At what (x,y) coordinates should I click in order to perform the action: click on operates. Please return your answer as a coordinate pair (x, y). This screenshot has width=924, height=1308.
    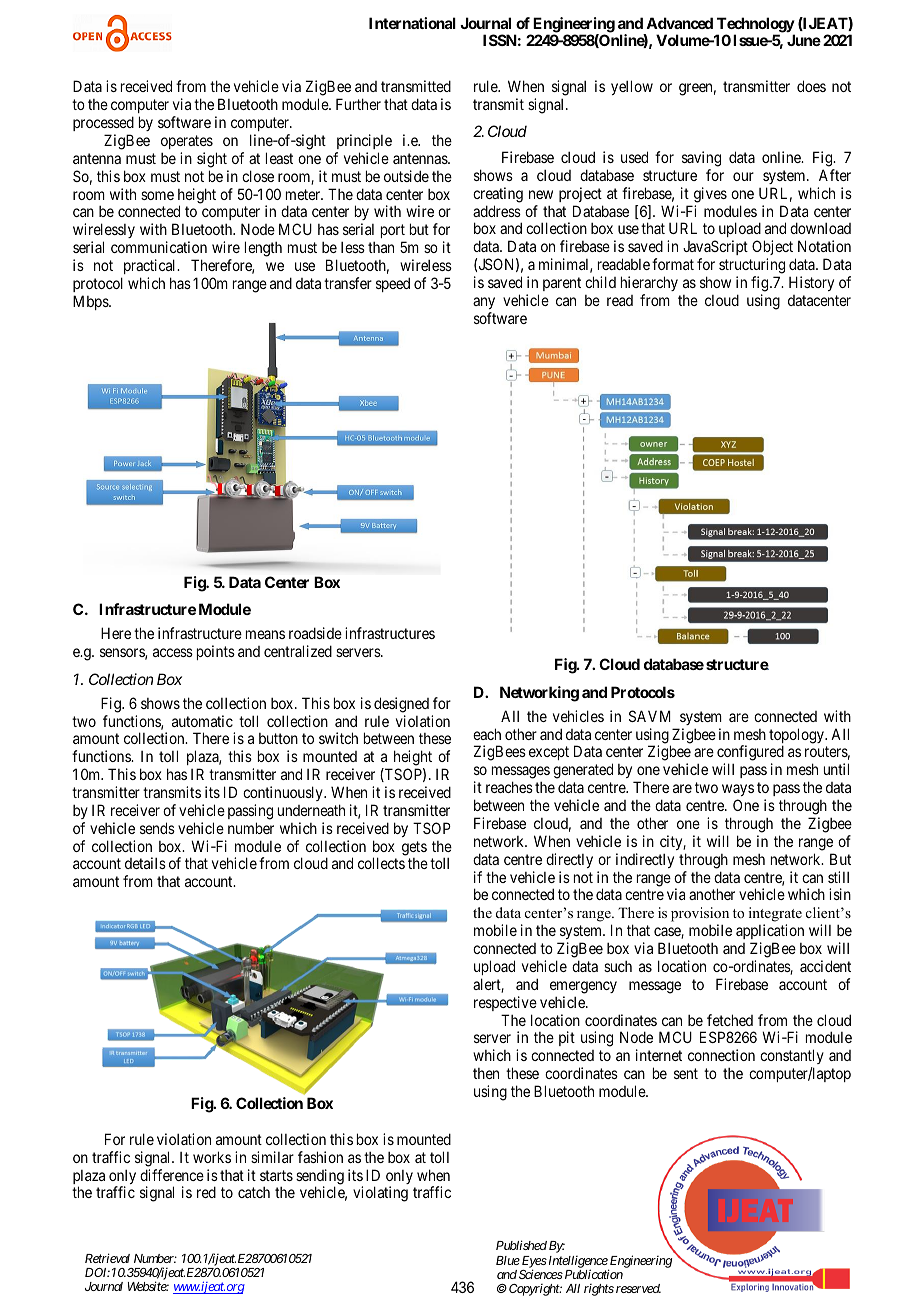
    Looking at the image, I should click on (187, 142).
